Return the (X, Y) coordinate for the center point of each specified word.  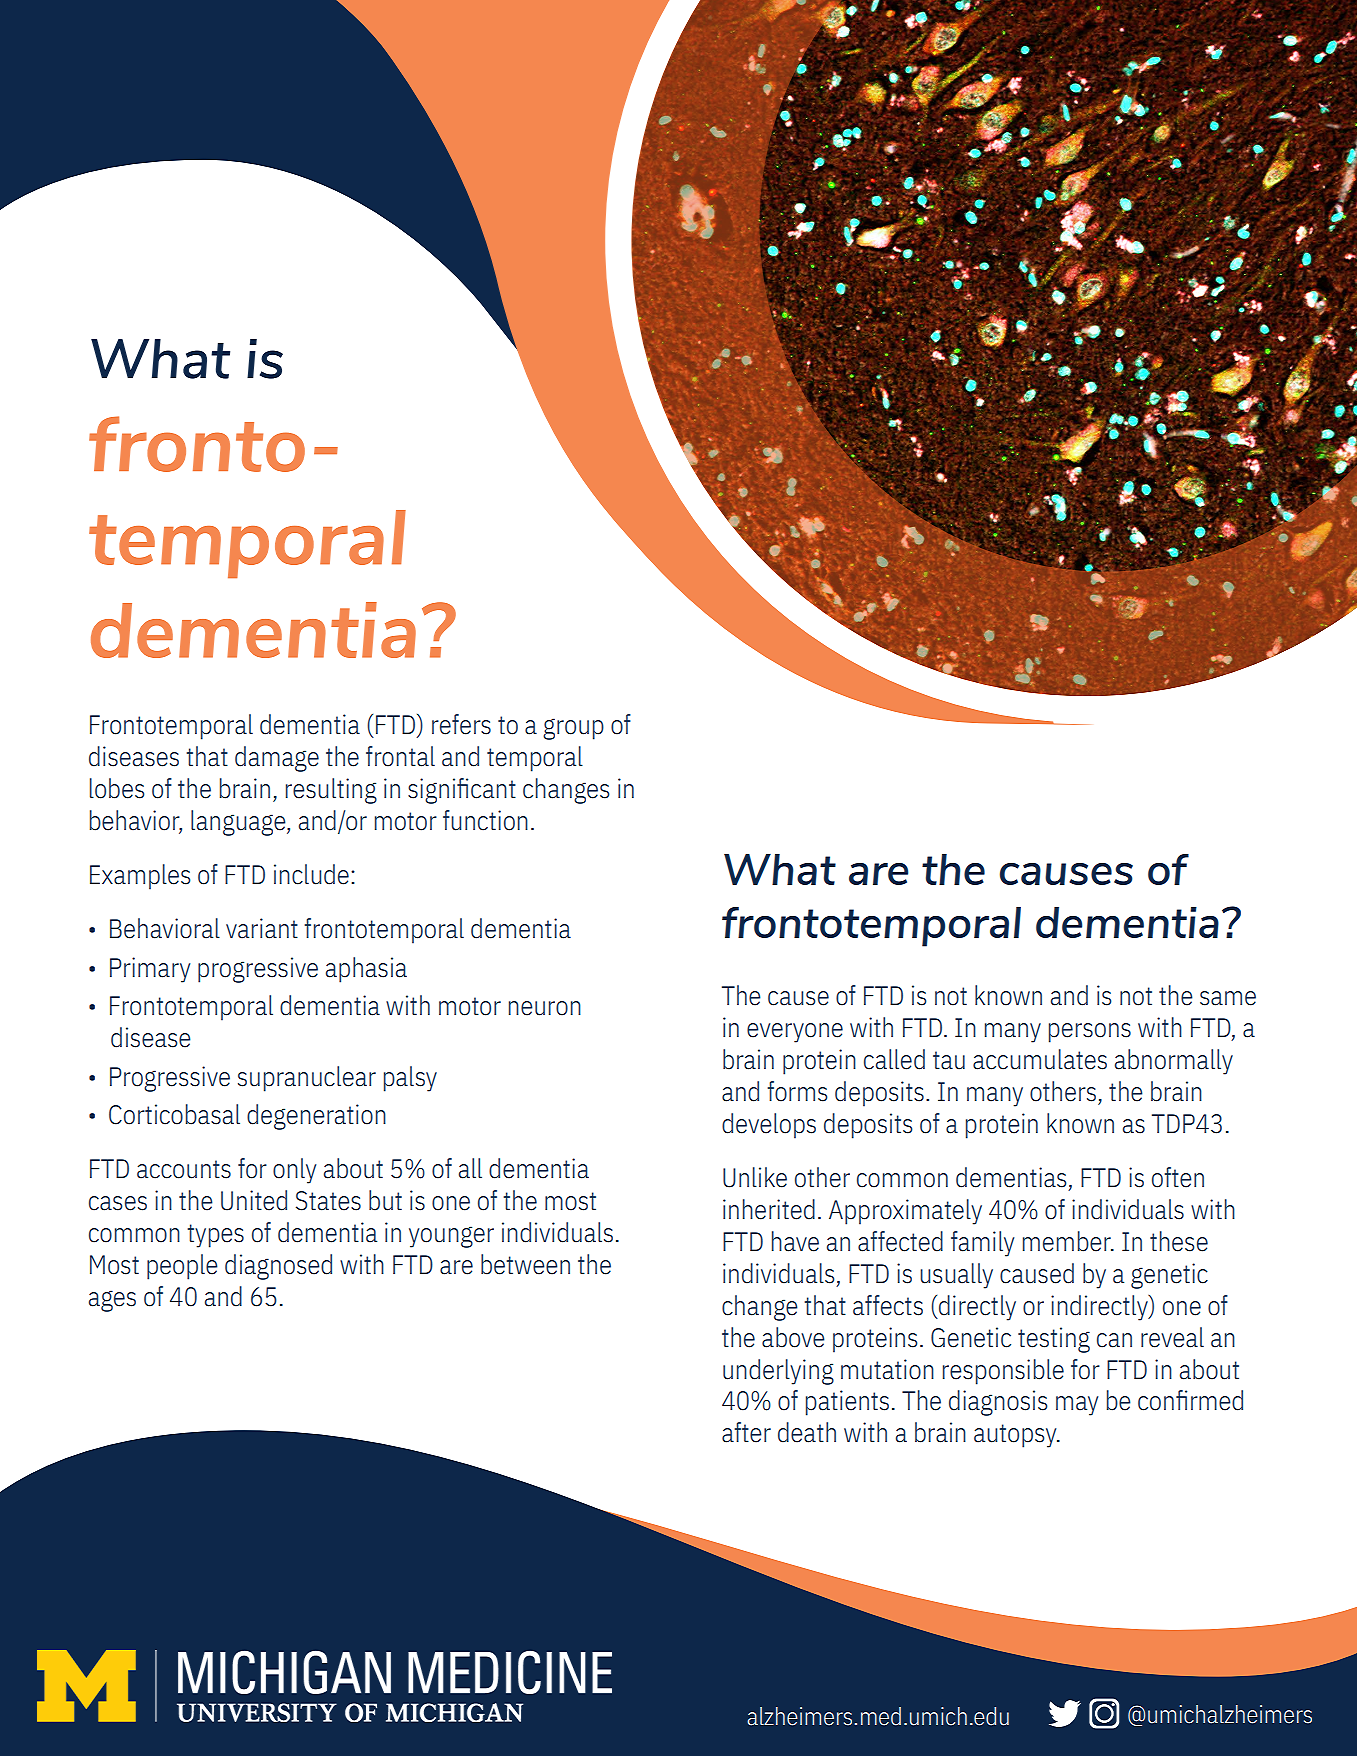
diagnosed (278, 1267)
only (294, 1171)
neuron (545, 1008)
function (485, 820)
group (573, 729)
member (1068, 1241)
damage (277, 759)
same (1228, 998)
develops (769, 1126)
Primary (150, 970)
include (311, 874)
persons (1090, 1033)
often (1178, 1177)
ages (112, 1301)
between (525, 1264)
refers (461, 724)
